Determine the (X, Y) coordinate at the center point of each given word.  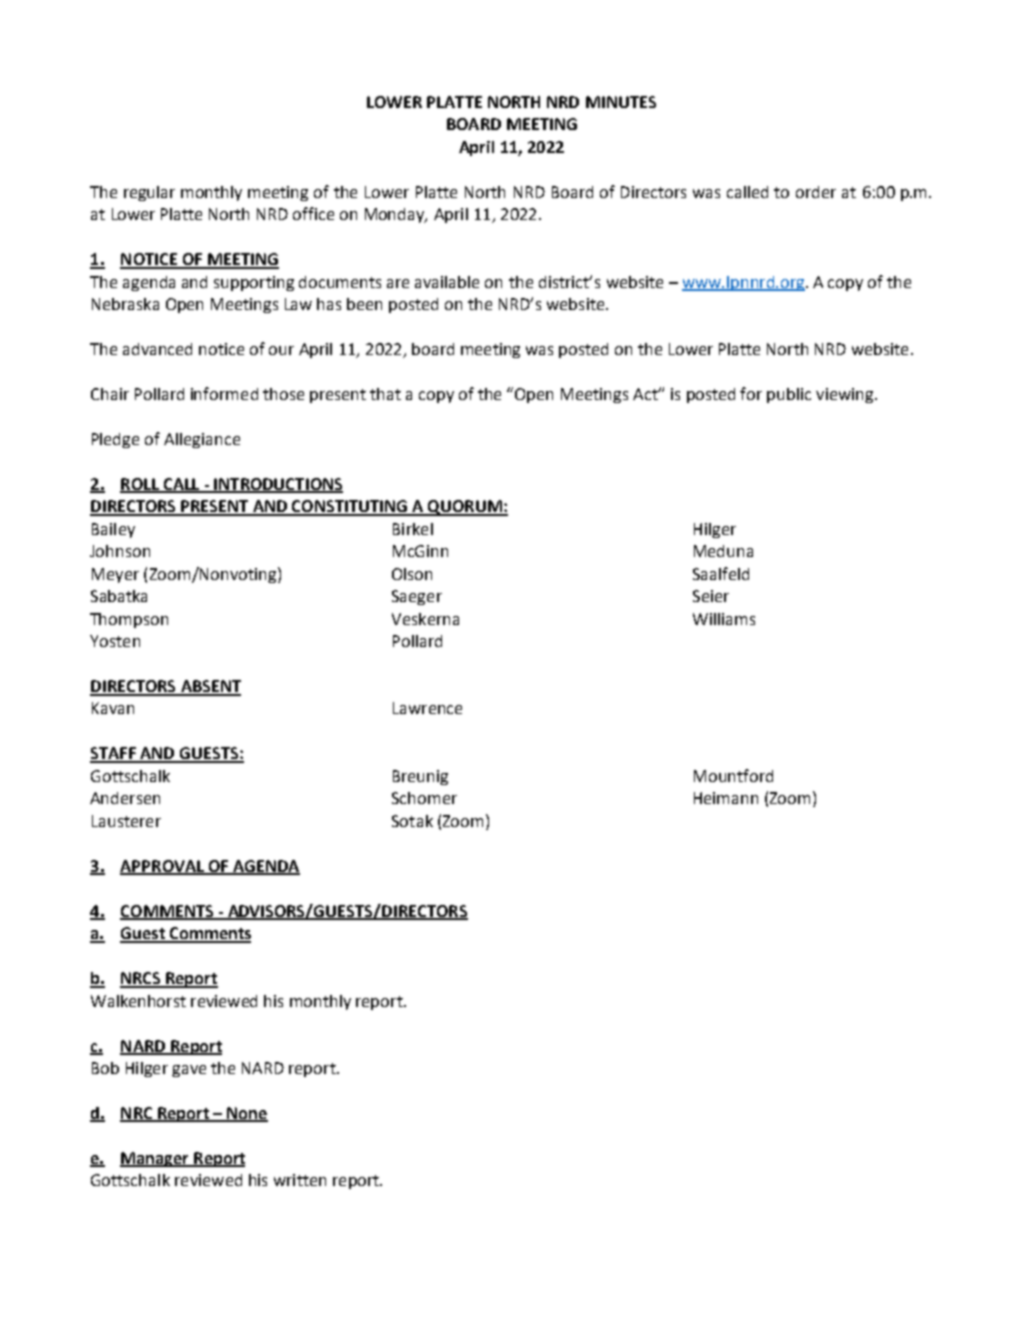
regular (149, 193)
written (300, 1180)
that (385, 394)
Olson (412, 574)
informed (224, 393)
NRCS (141, 979)
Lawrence (427, 708)
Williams (724, 619)
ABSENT (209, 687)
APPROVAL (163, 867)
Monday (396, 215)
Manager (155, 1159)
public (789, 395)
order (816, 192)
